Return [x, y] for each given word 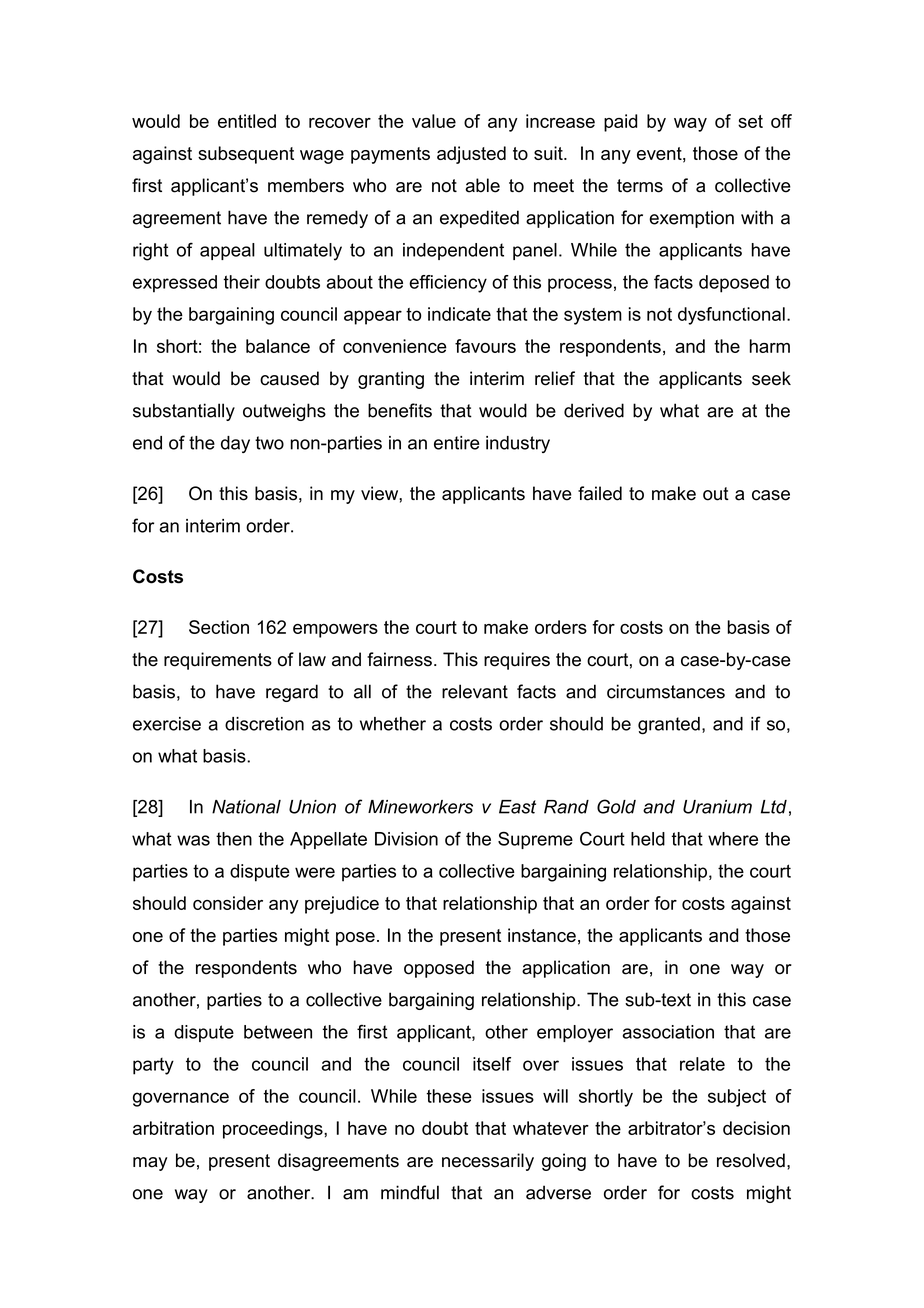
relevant [475, 691]
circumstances [666, 691]
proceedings [274, 1130]
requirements [218, 661]
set [750, 121]
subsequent [246, 155]
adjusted [471, 155]
